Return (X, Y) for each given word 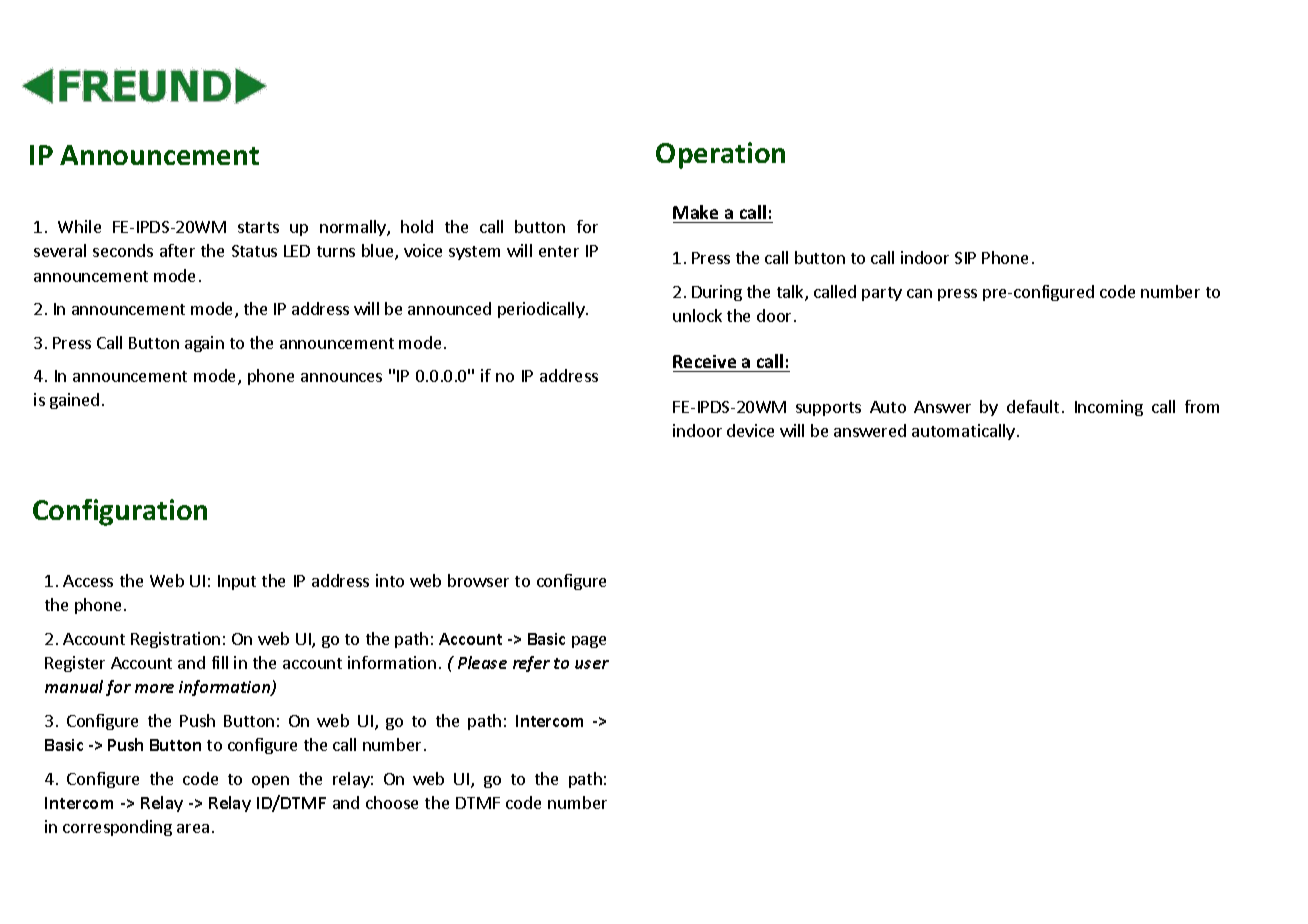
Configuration (120, 512)
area (193, 828)
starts (258, 227)
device (750, 430)
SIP (965, 258)
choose (392, 802)
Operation (720, 155)
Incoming (1109, 408)
